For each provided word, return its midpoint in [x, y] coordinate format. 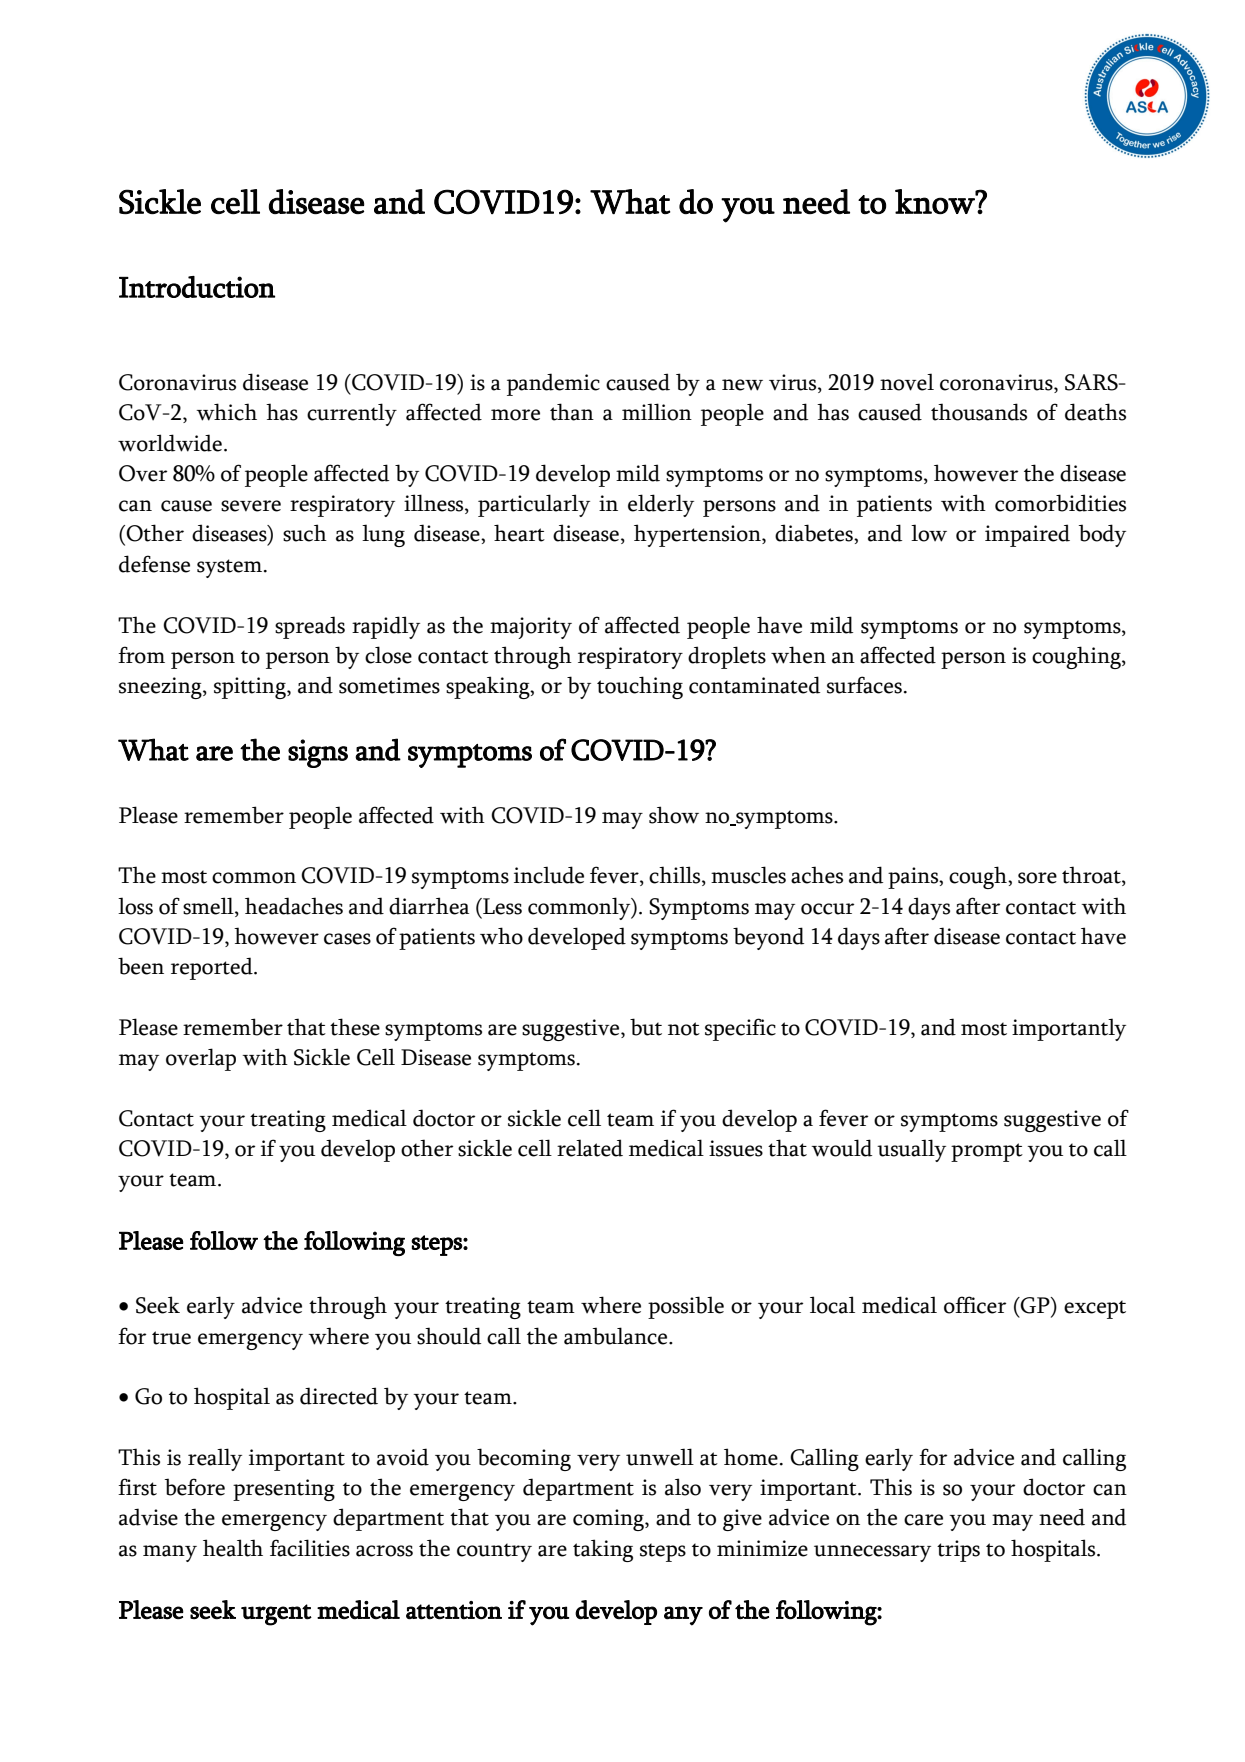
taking [603, 1550]
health [233, 1548]
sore [1037, 878]
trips [958, 1551]
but [646, 1027]
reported [213, 968]
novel [907, 382]
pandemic [553, 384]
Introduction [197, 287]
